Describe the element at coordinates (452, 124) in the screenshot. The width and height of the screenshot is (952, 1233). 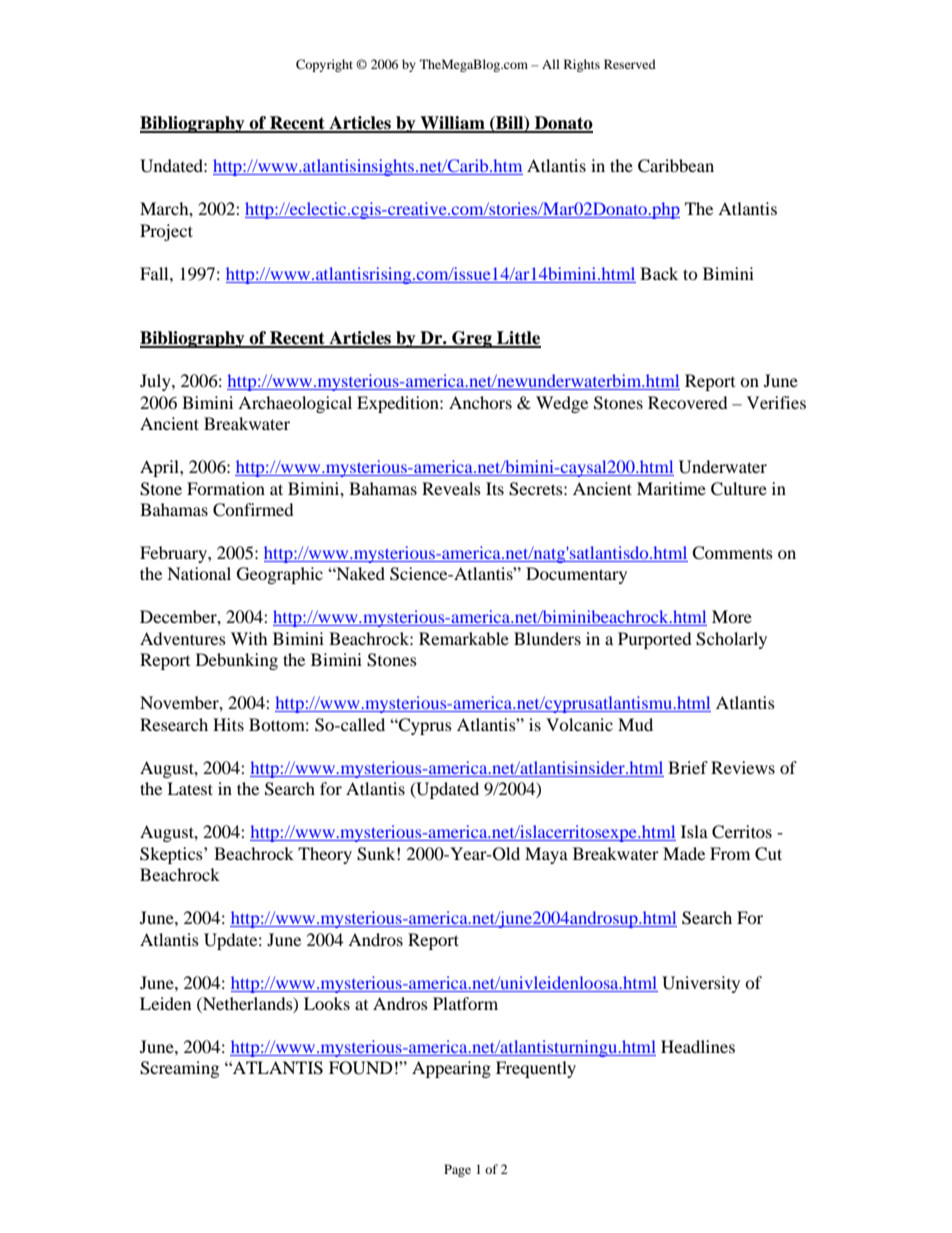
I see `William` at that location.
